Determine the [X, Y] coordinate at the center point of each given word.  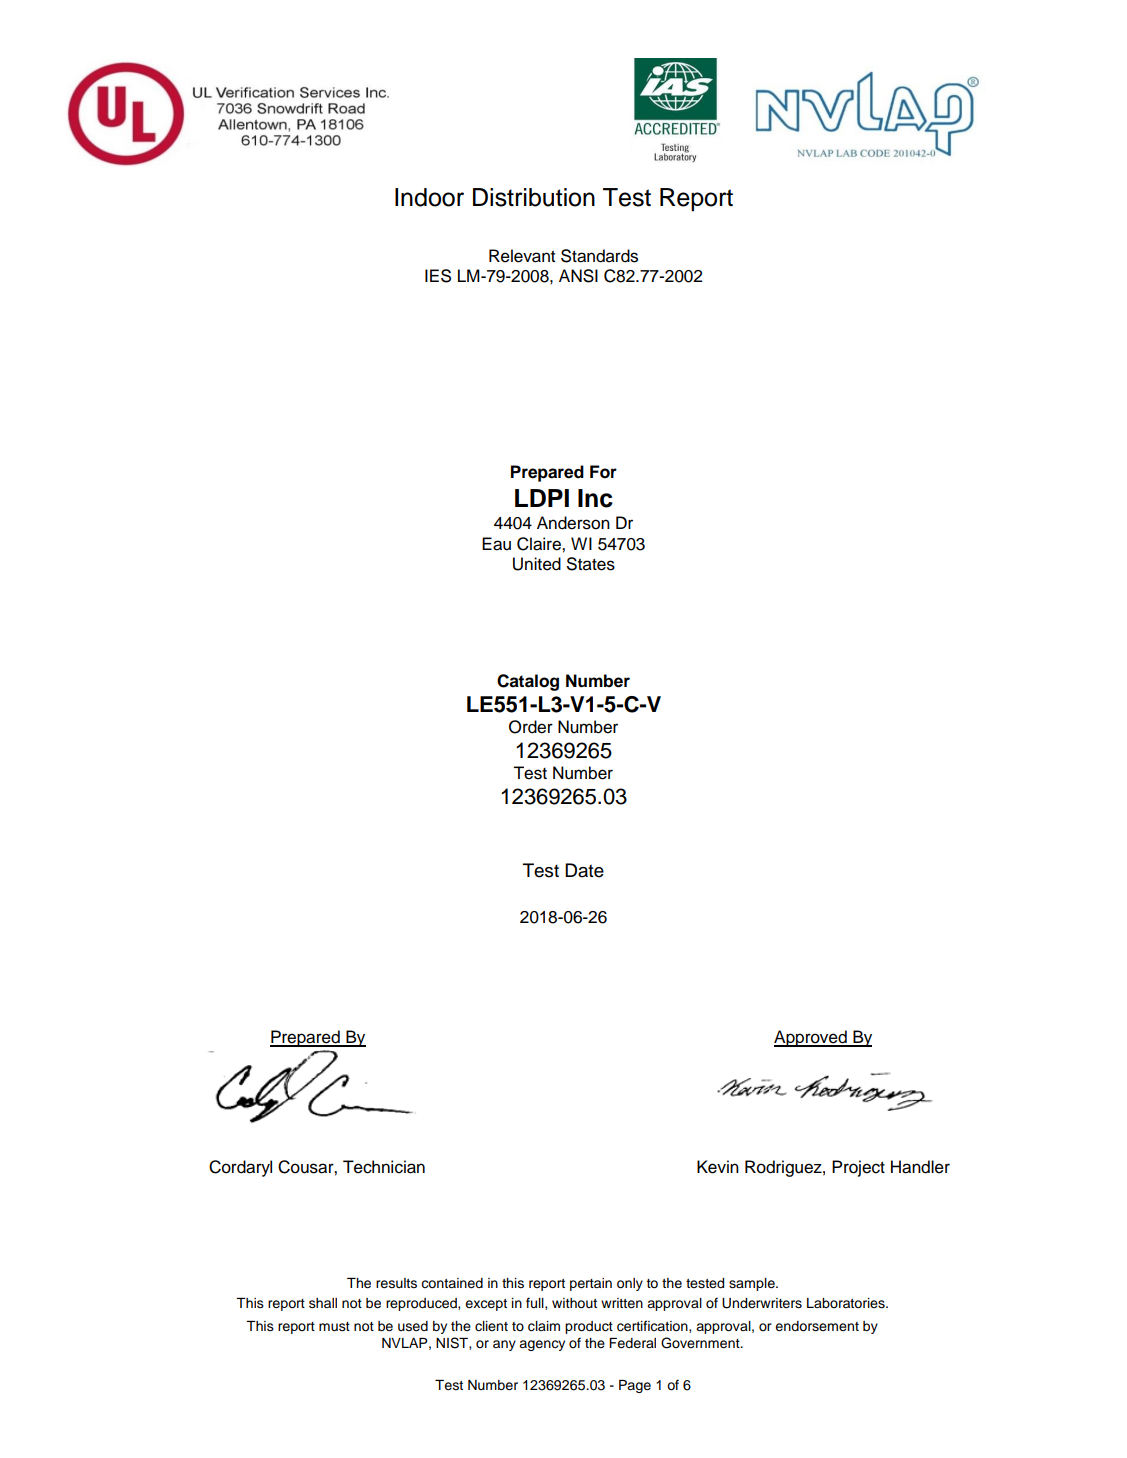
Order [531, 727]
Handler [920, 1167]
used [413, 1326]
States [591, 564]
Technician [384, 1167]
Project [858, 1168]
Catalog [528, 682]
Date [584, 870]
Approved [811, 1038]
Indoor [429, 197]
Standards [599, 256]
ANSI [578, 276]
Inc [595, 498]
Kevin [718, 1167]
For [603, 472]
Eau [496, 544]
